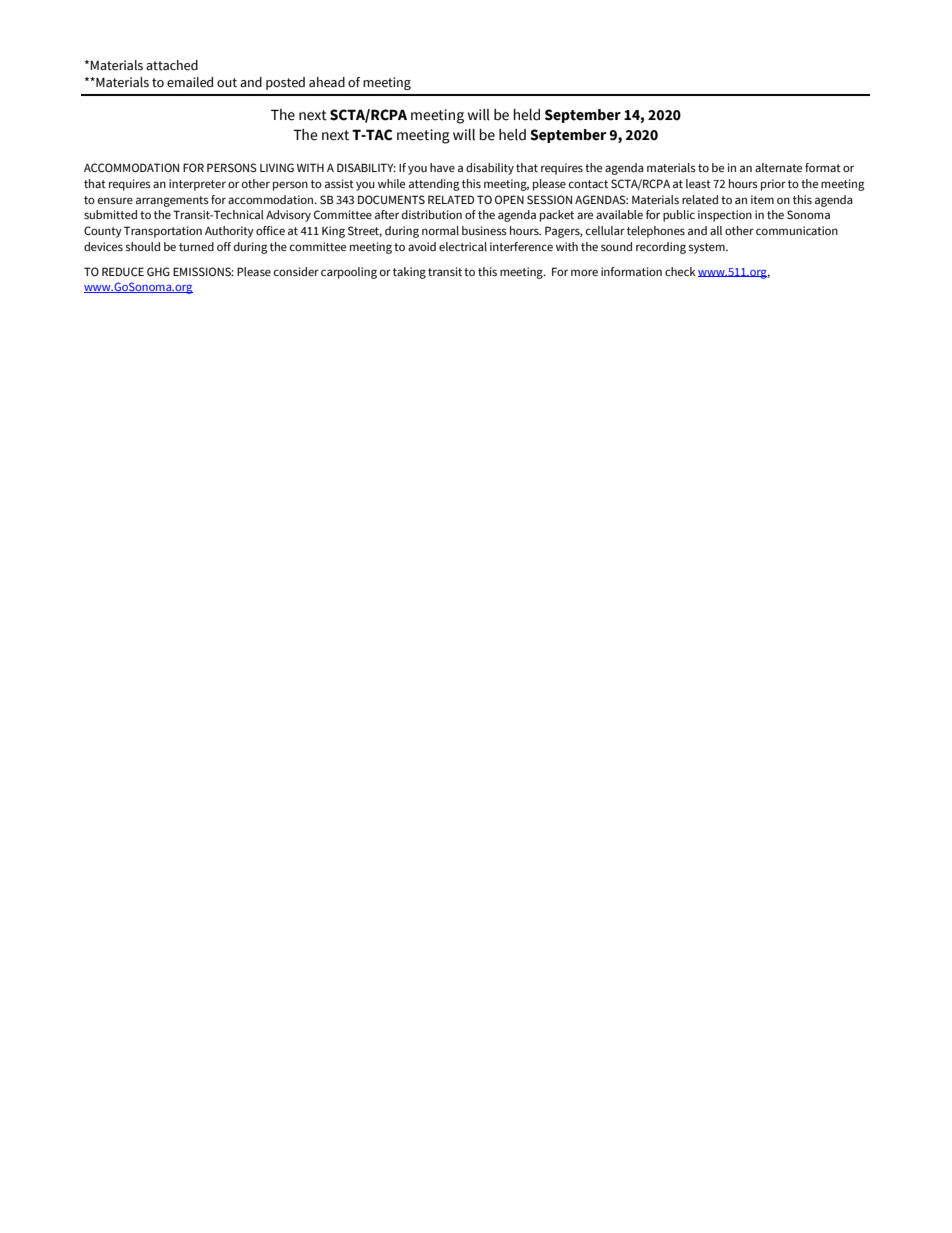 This screenshot has height=1233, width=952. I want to click on LIVING, so click(277, 167).
